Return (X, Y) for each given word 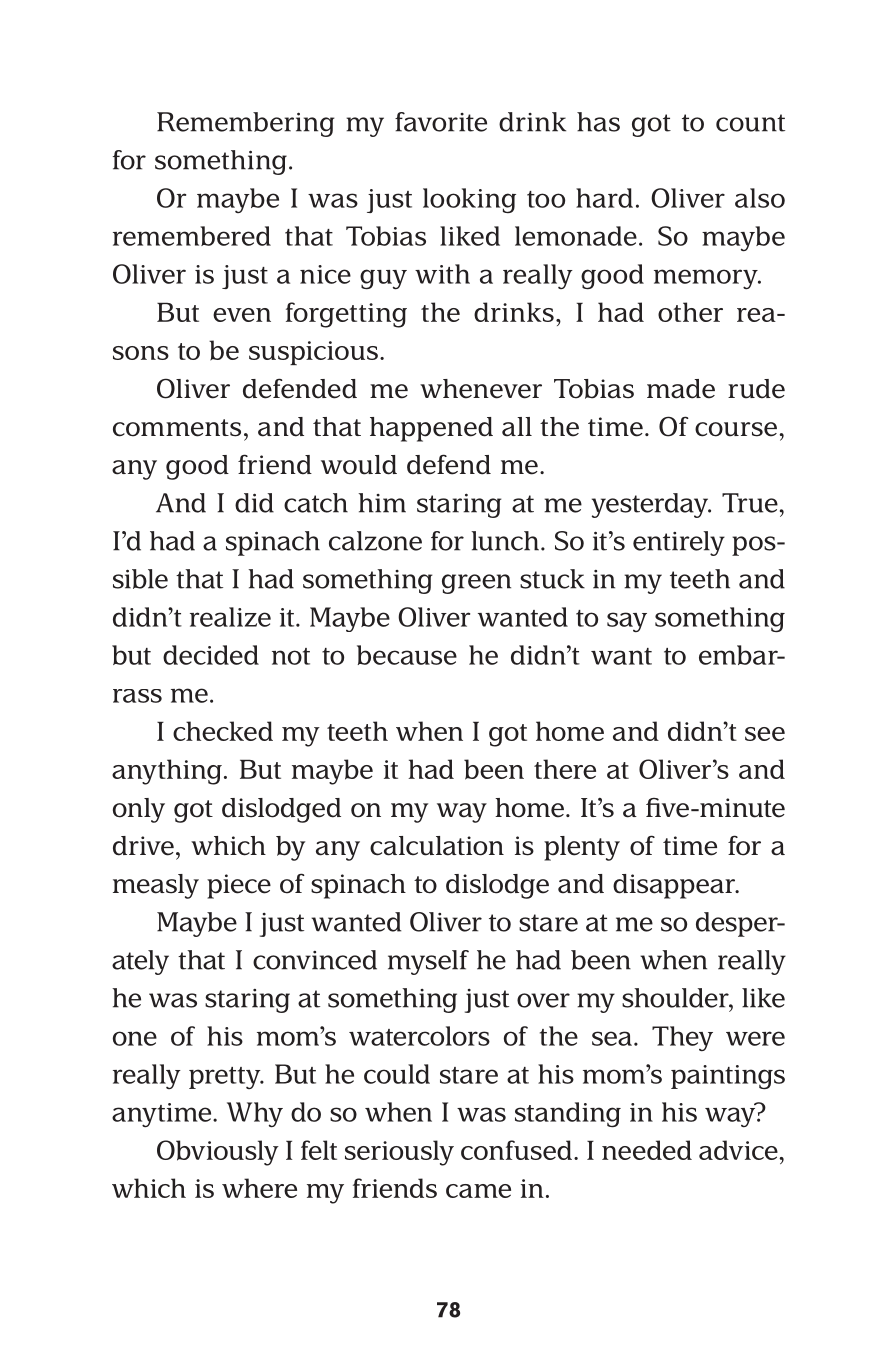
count (750, 123)
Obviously (218, 1153)
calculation (437, 846)
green (476, 584)
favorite (441, 122)
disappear (675, 886)
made (681, 389)
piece (239, 886)
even (242, 315)
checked (223, 731)
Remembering (246, 124)
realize (230, 617)
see (765, 734)
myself (428, 962)
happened (431, 429)
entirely (679, 543)
